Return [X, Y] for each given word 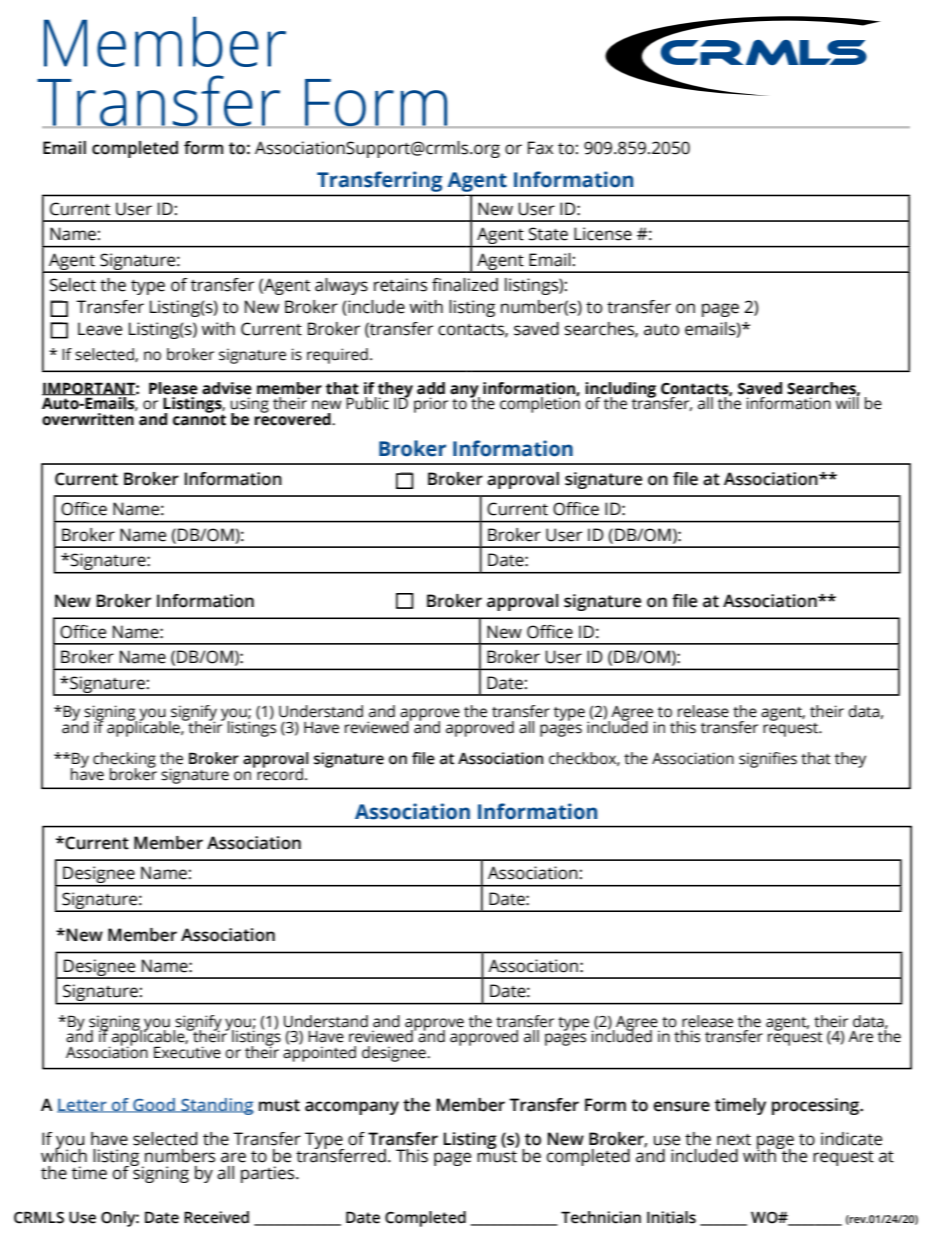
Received [216, 1217]
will [847, 402]
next [734, 1140]
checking [124, 761]
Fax [540, 148]
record [280, 773]
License [603, 234]
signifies [768, 760]
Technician [601, 1217]
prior [431, 405]
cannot [199, 419]
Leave [100, 329]
